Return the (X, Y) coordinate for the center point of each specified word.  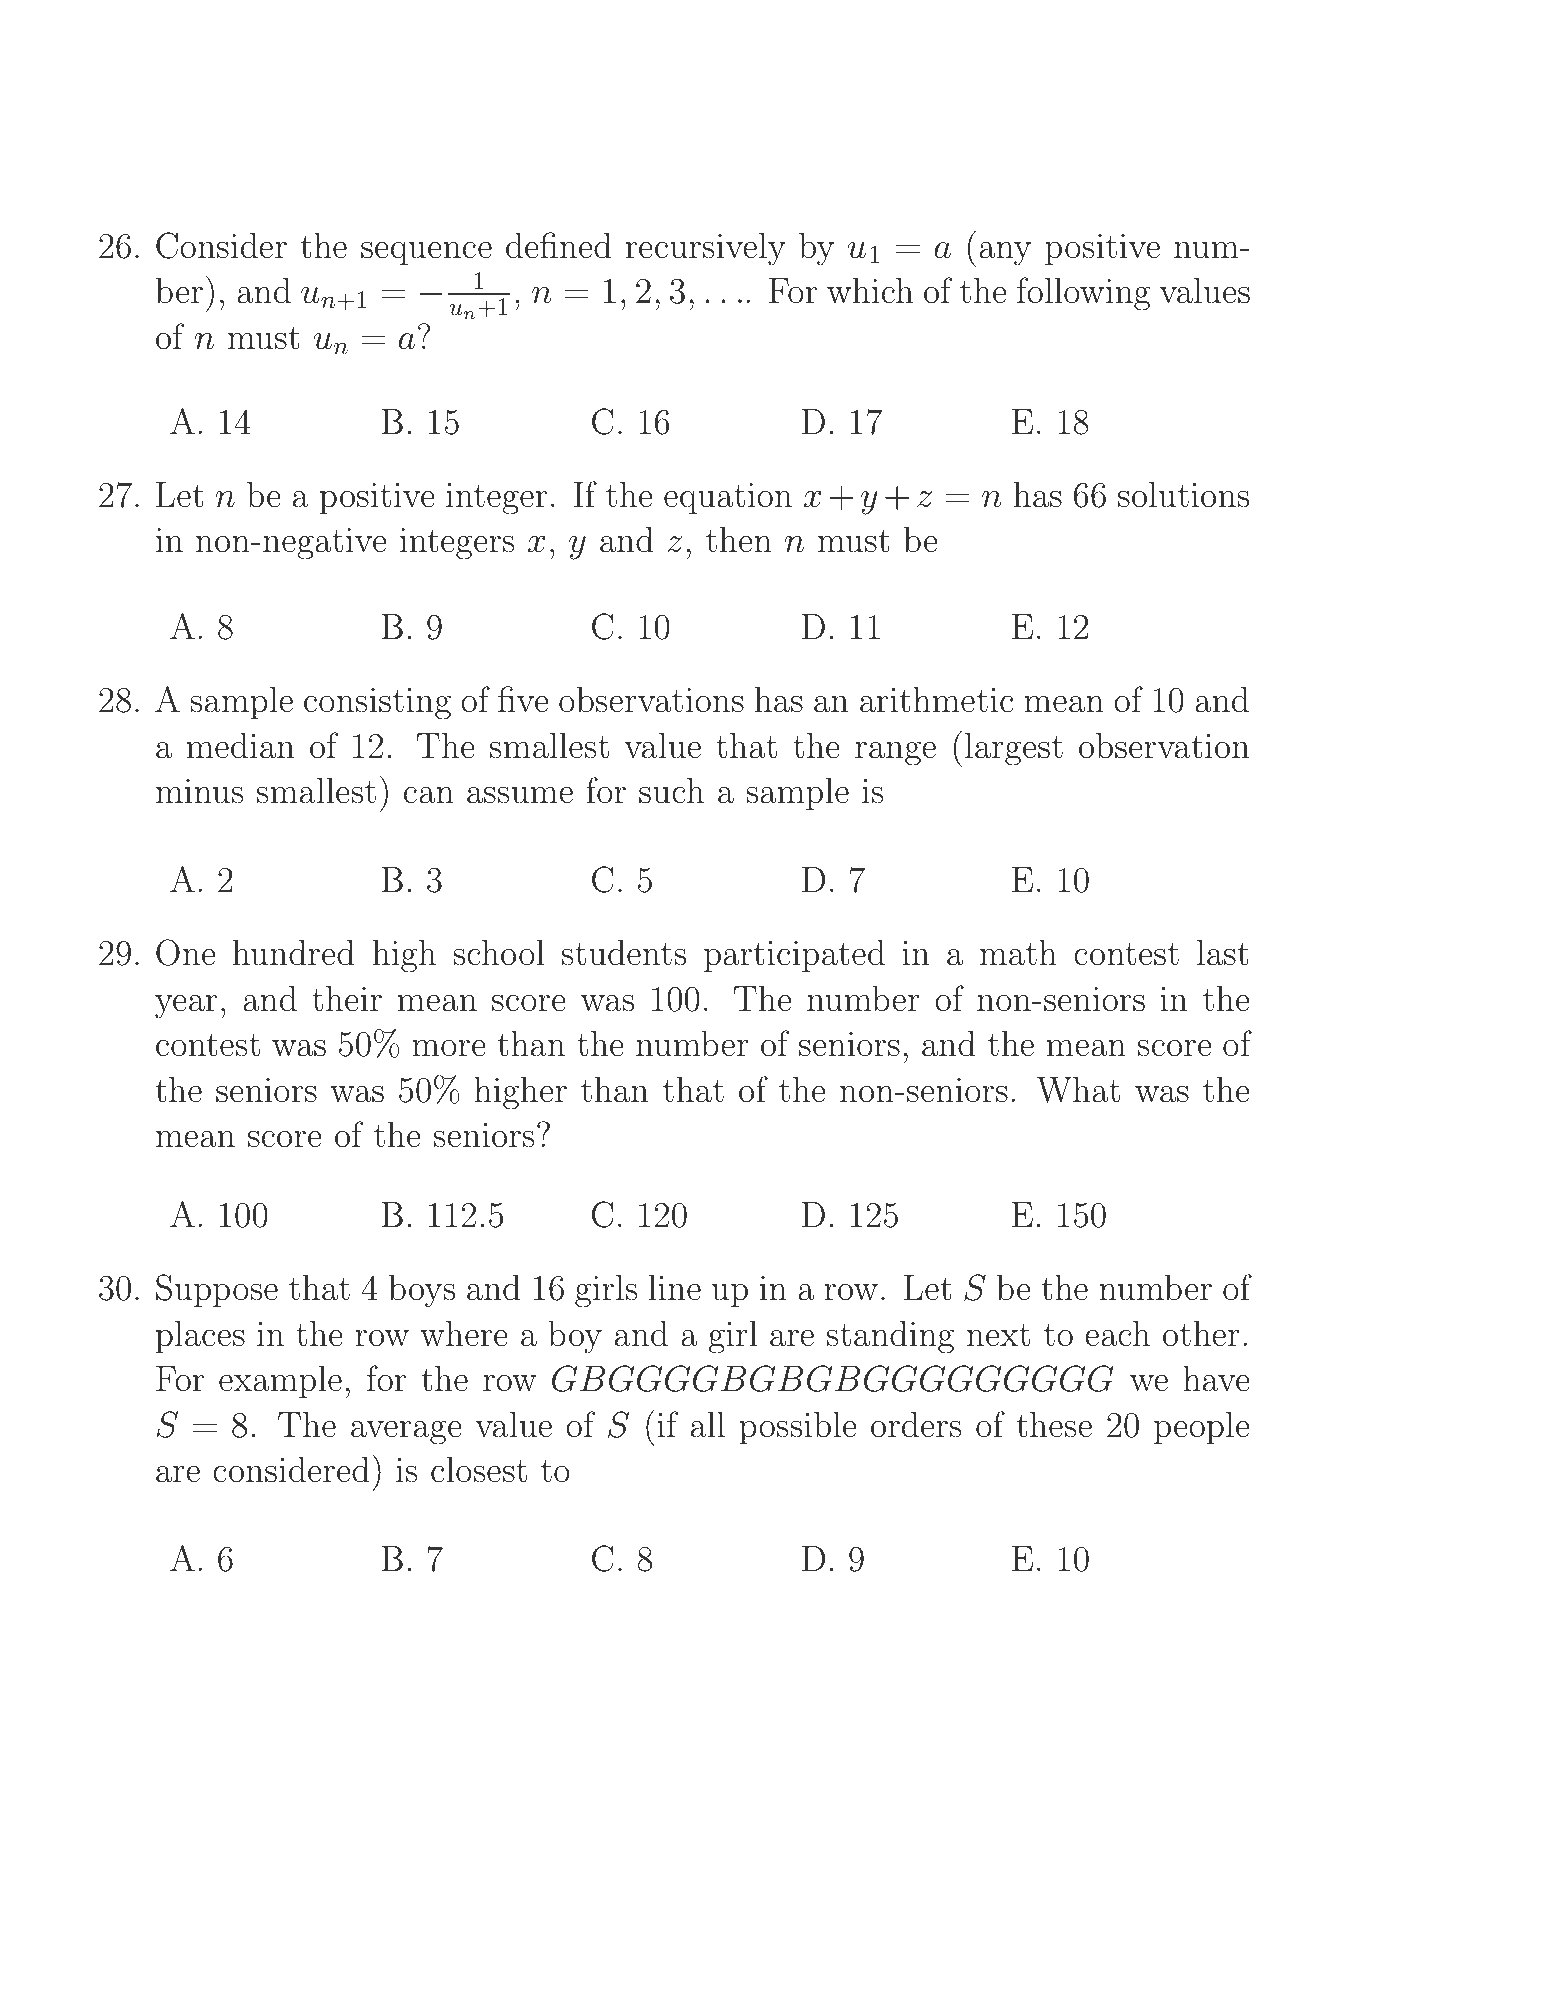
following (1083, 294)
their (347, 998)
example (280, 1381)
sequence (426, 253)
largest (1014, 749)
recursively (706, 249)
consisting (377, 704)
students (624, 952)
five (523, 699)
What (1078, 1089)
